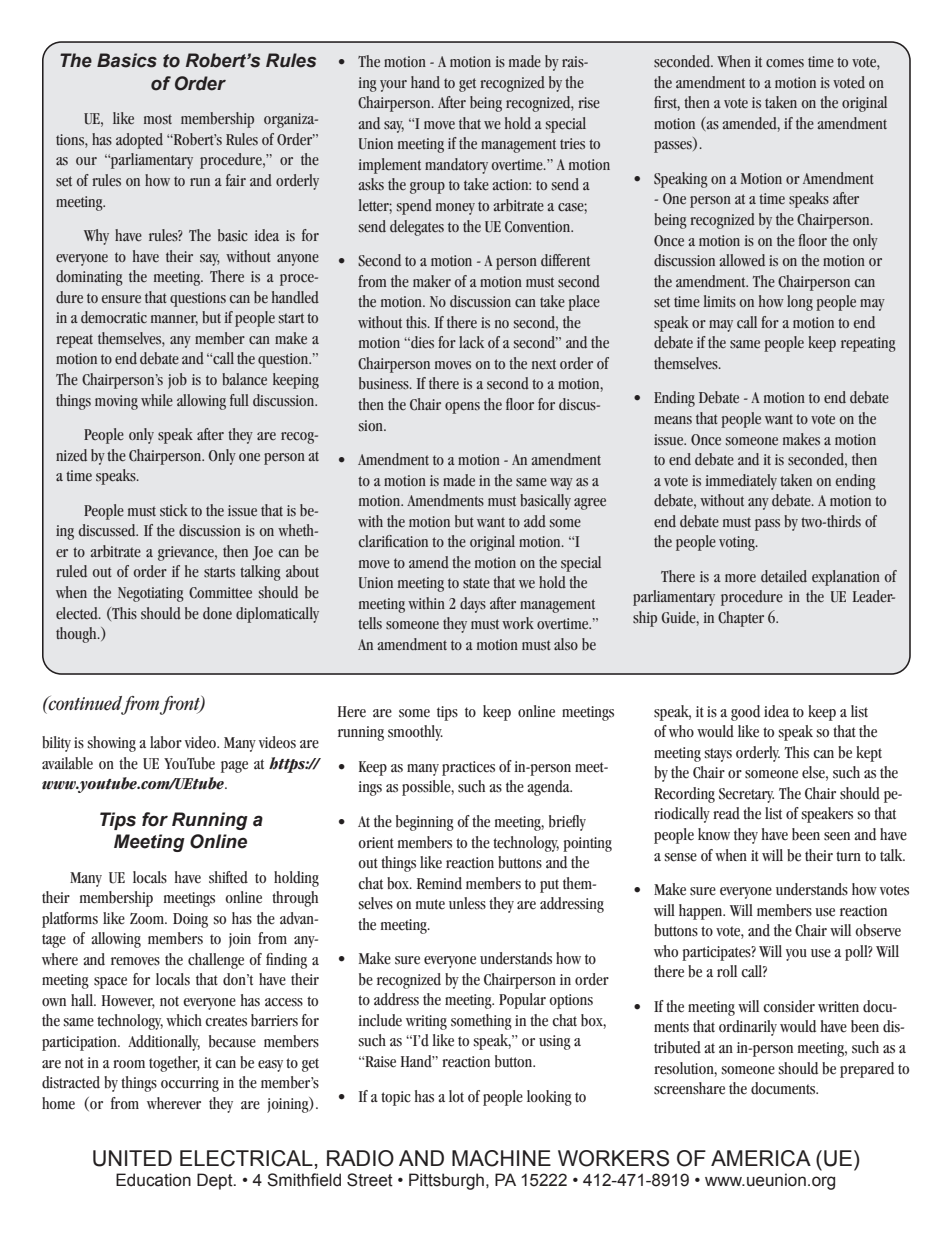 This screenshot has width=952, height=1233. What do you see at coordinates (473, 605) in the screenshot?
I see `days` at bounding box center [473, 605].
